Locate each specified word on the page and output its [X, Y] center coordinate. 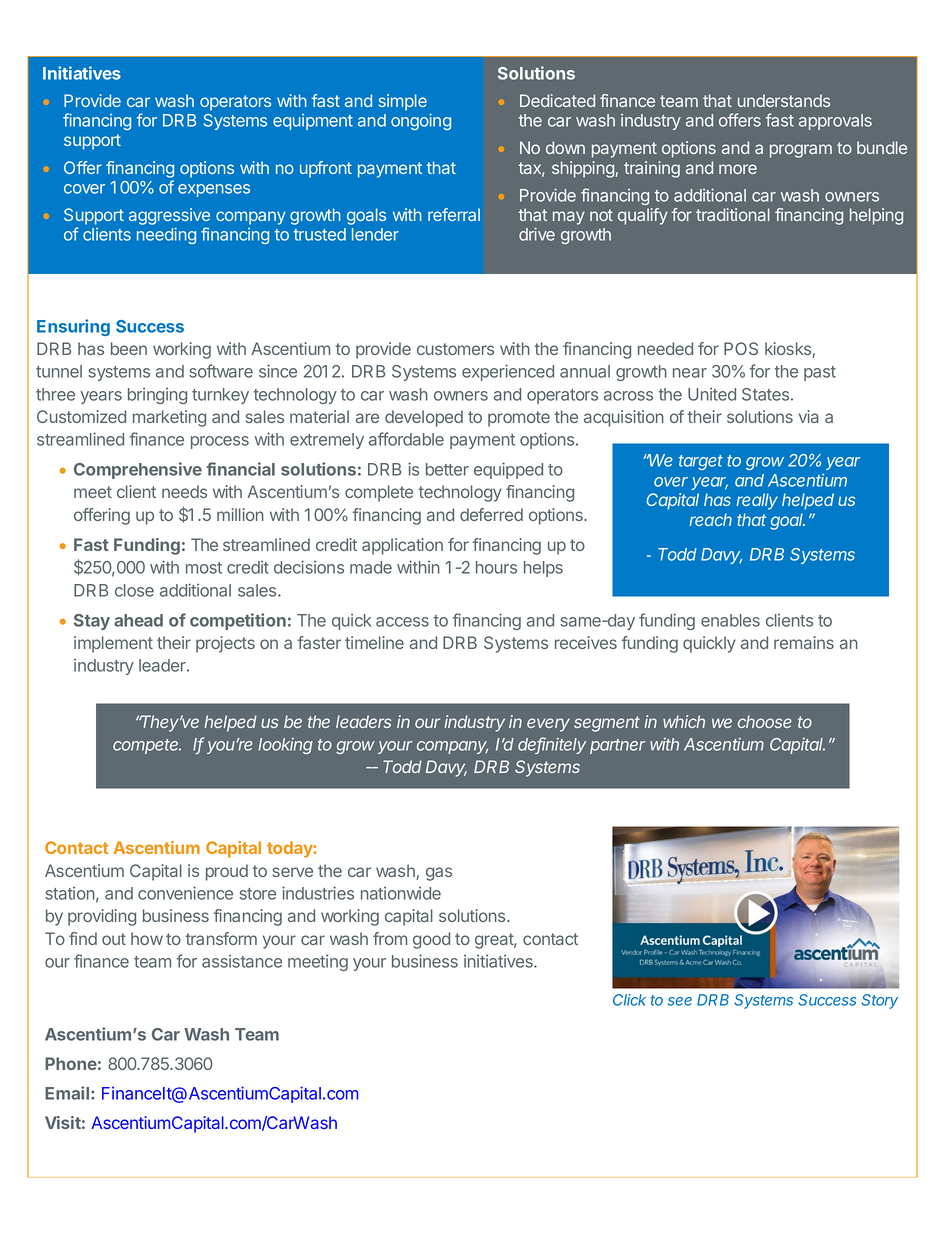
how [147, 938]
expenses [214, 190]
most [204, 568]
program [801, 151]
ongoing [421, 121]
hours [496, 567]
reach [710, 519]
